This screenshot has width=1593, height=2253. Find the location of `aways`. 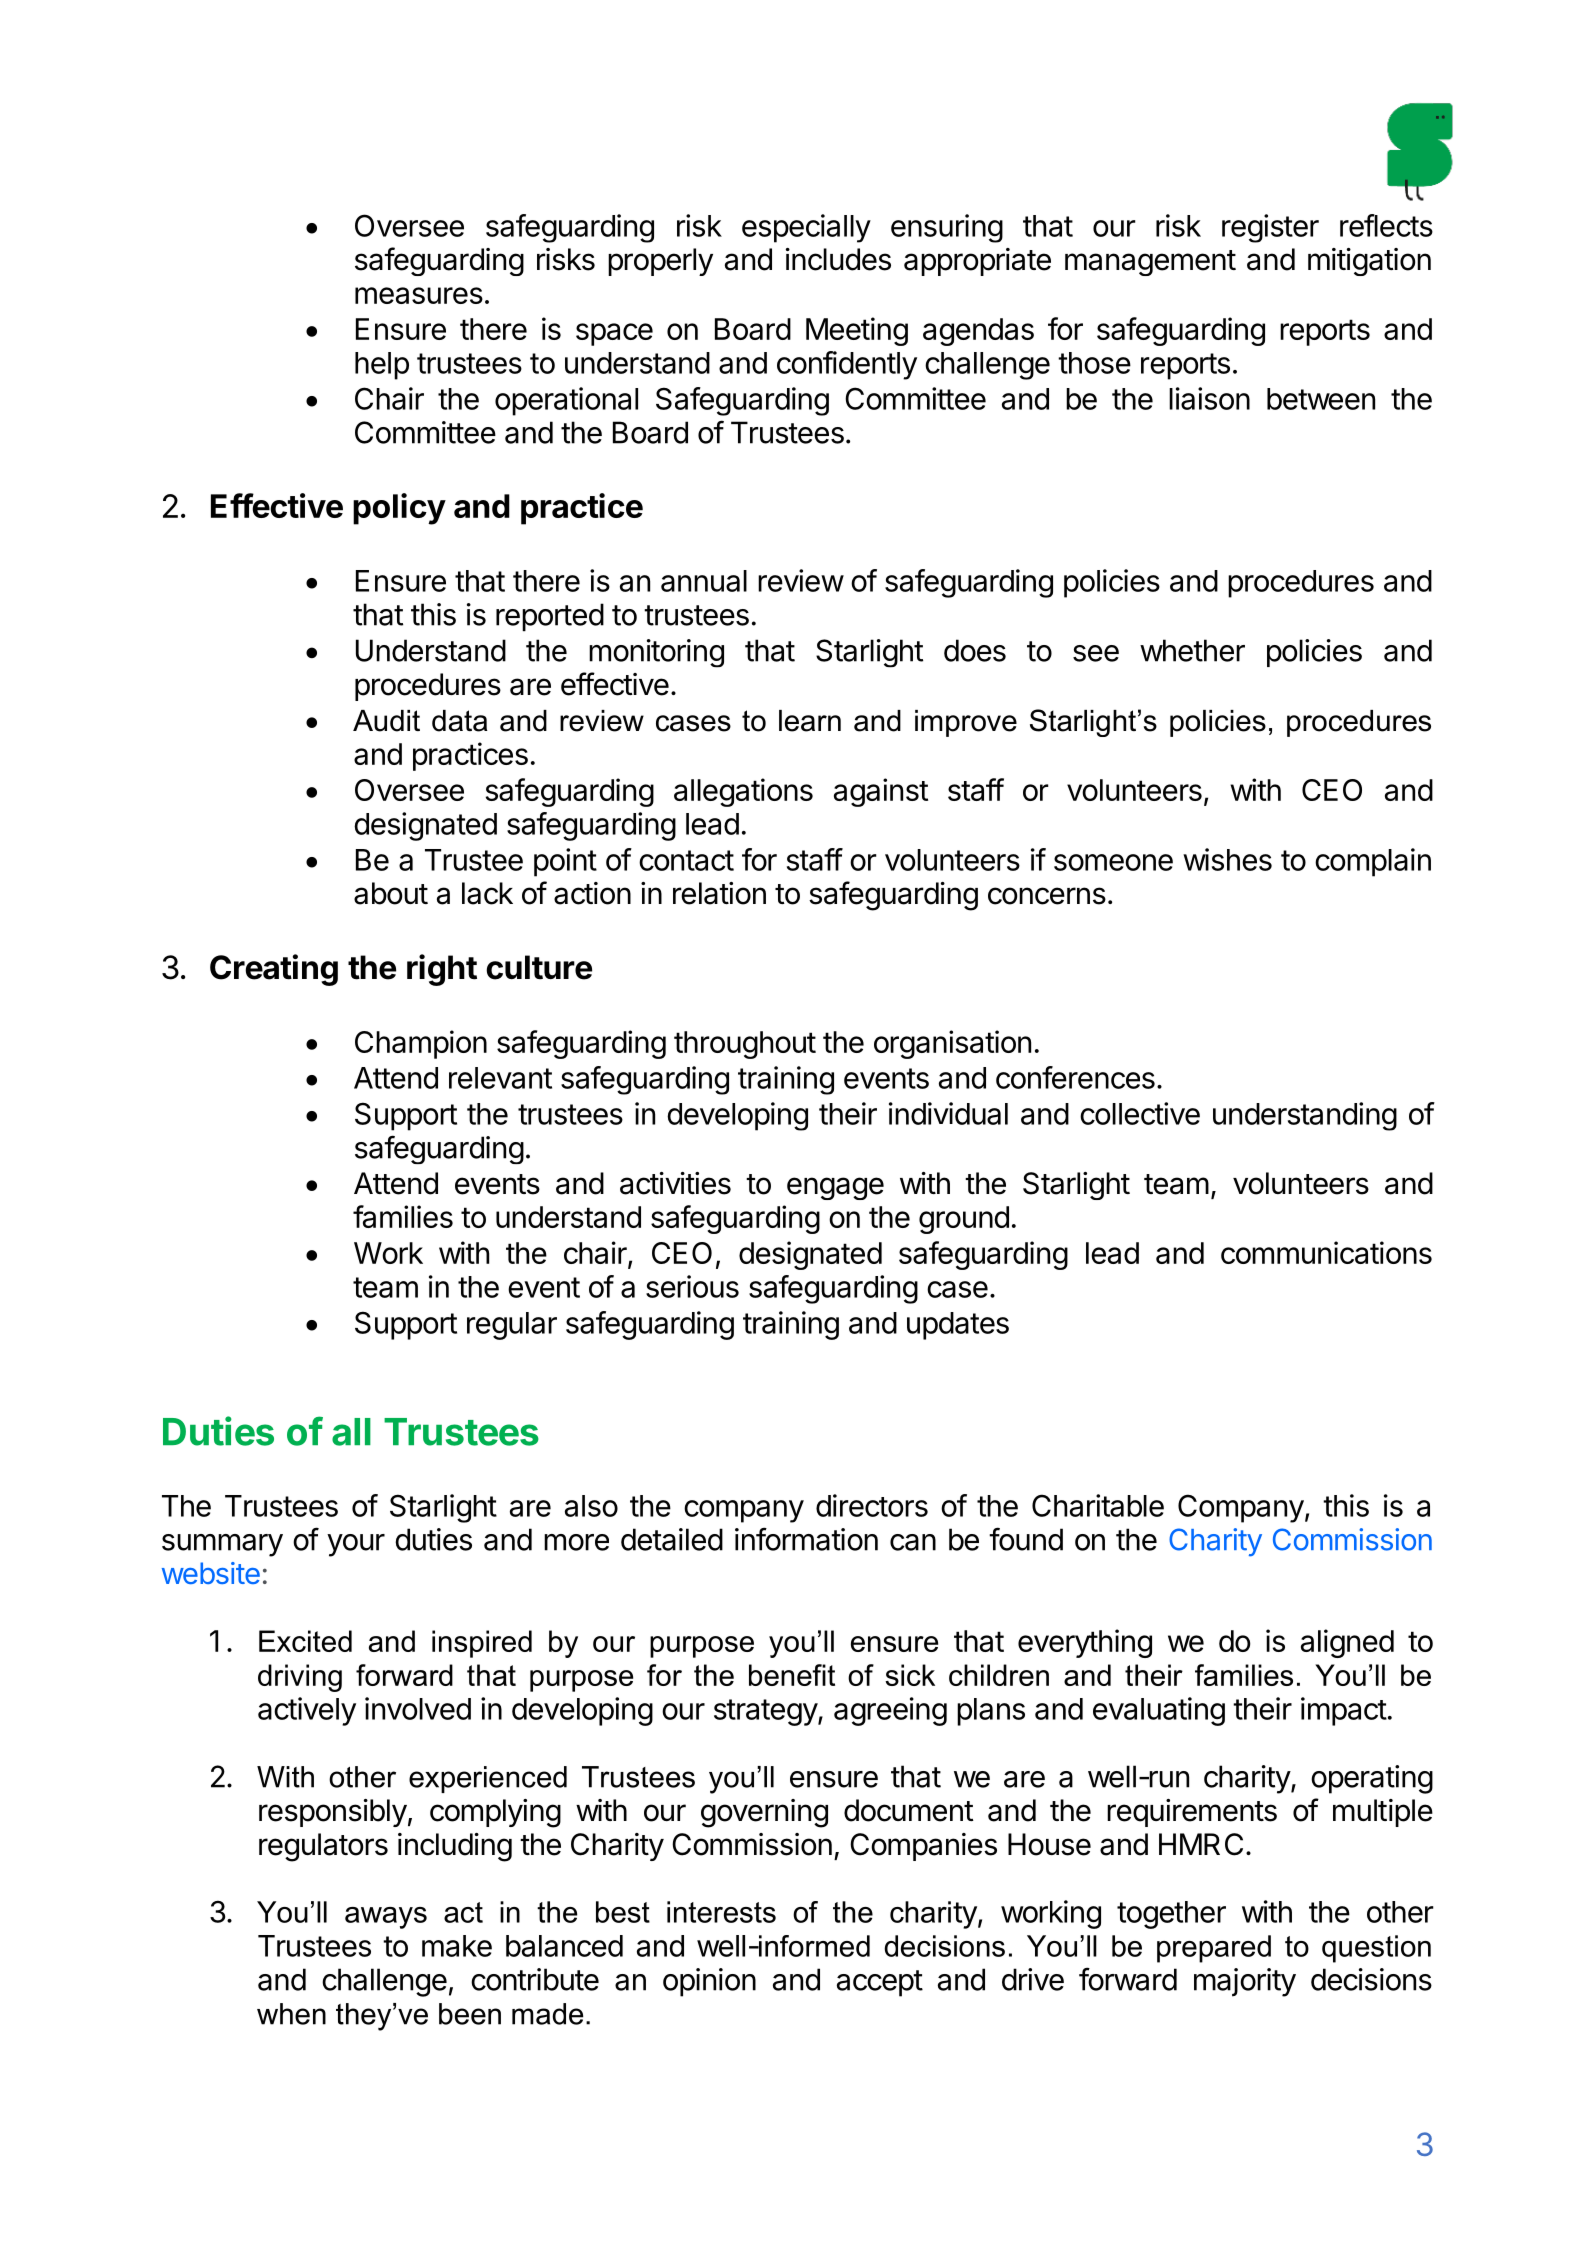

aways is located at coordinates (386, 1918).
